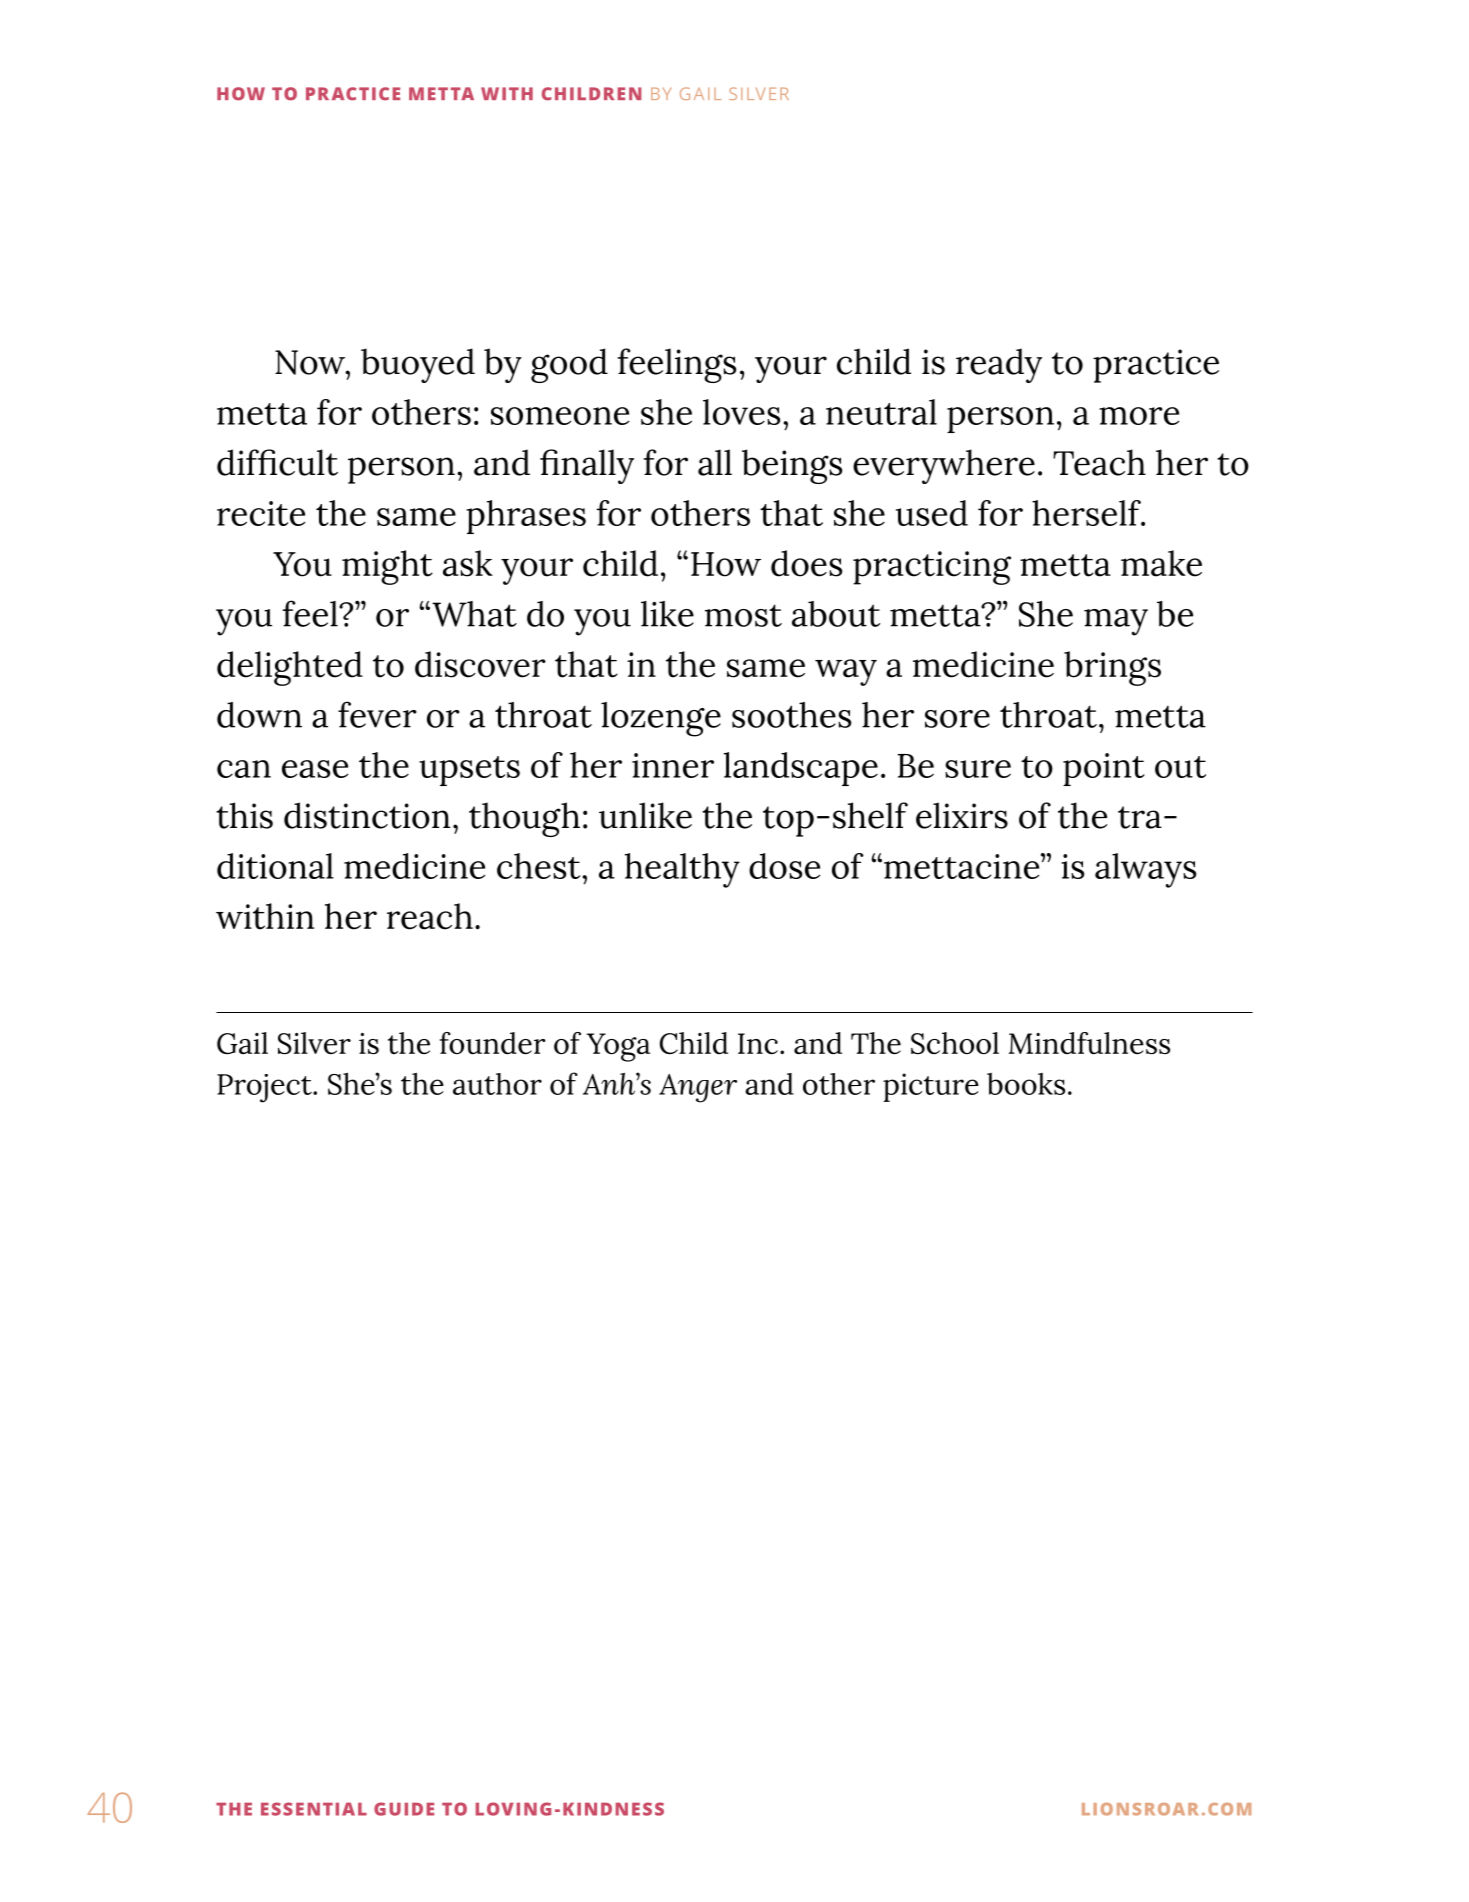 The height and width of the image is (1902, 1469). Describe the element at coordinates (1026, 1084) in the image. I see `books` at that location.
